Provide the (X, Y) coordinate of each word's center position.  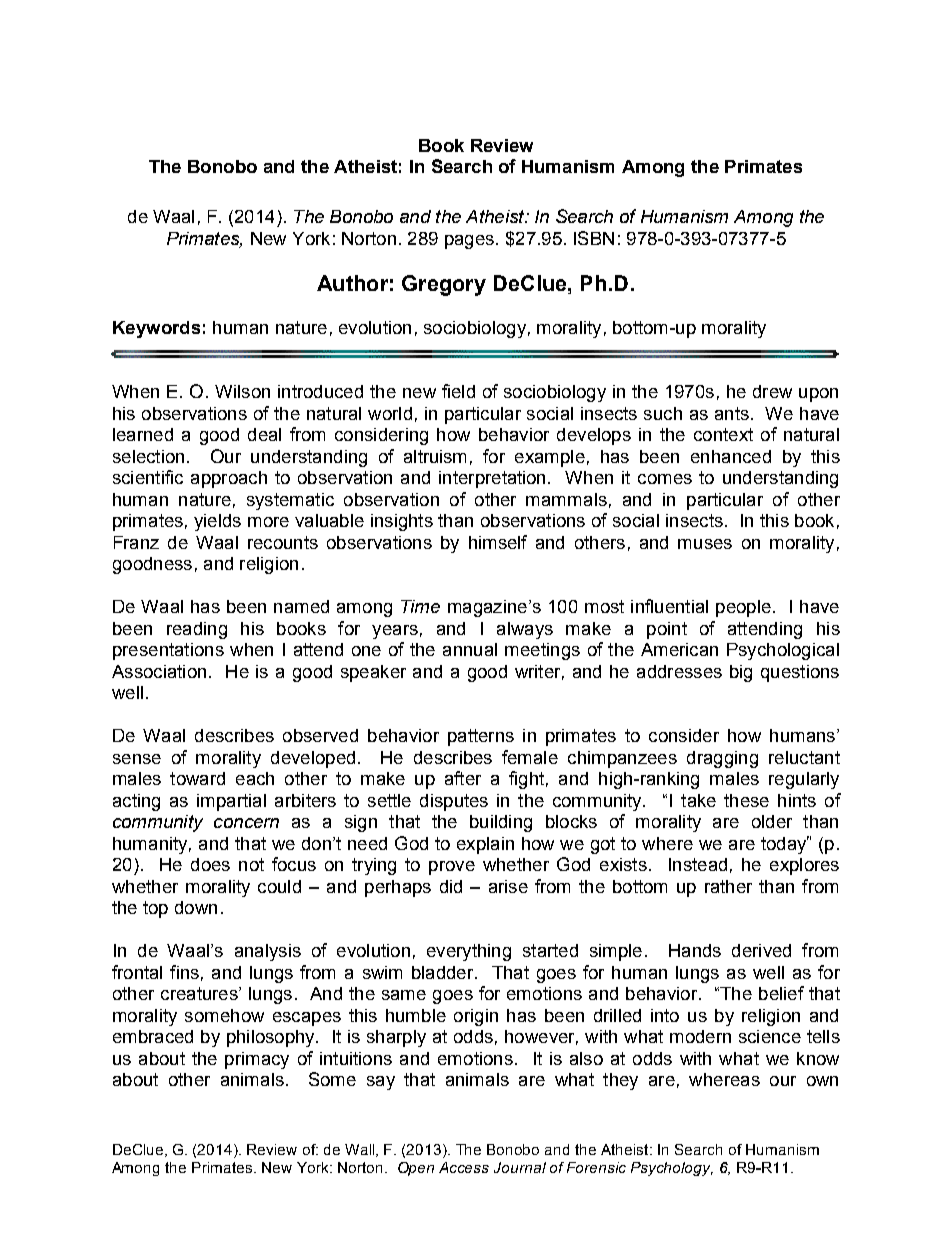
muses (705, 544)
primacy (257, 1060)
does (210, 864)
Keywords (156, 329)
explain (485, 845)
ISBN (594, 238)
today (785, 845)
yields (217, 522)
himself (498, 542)
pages (469, 242)
